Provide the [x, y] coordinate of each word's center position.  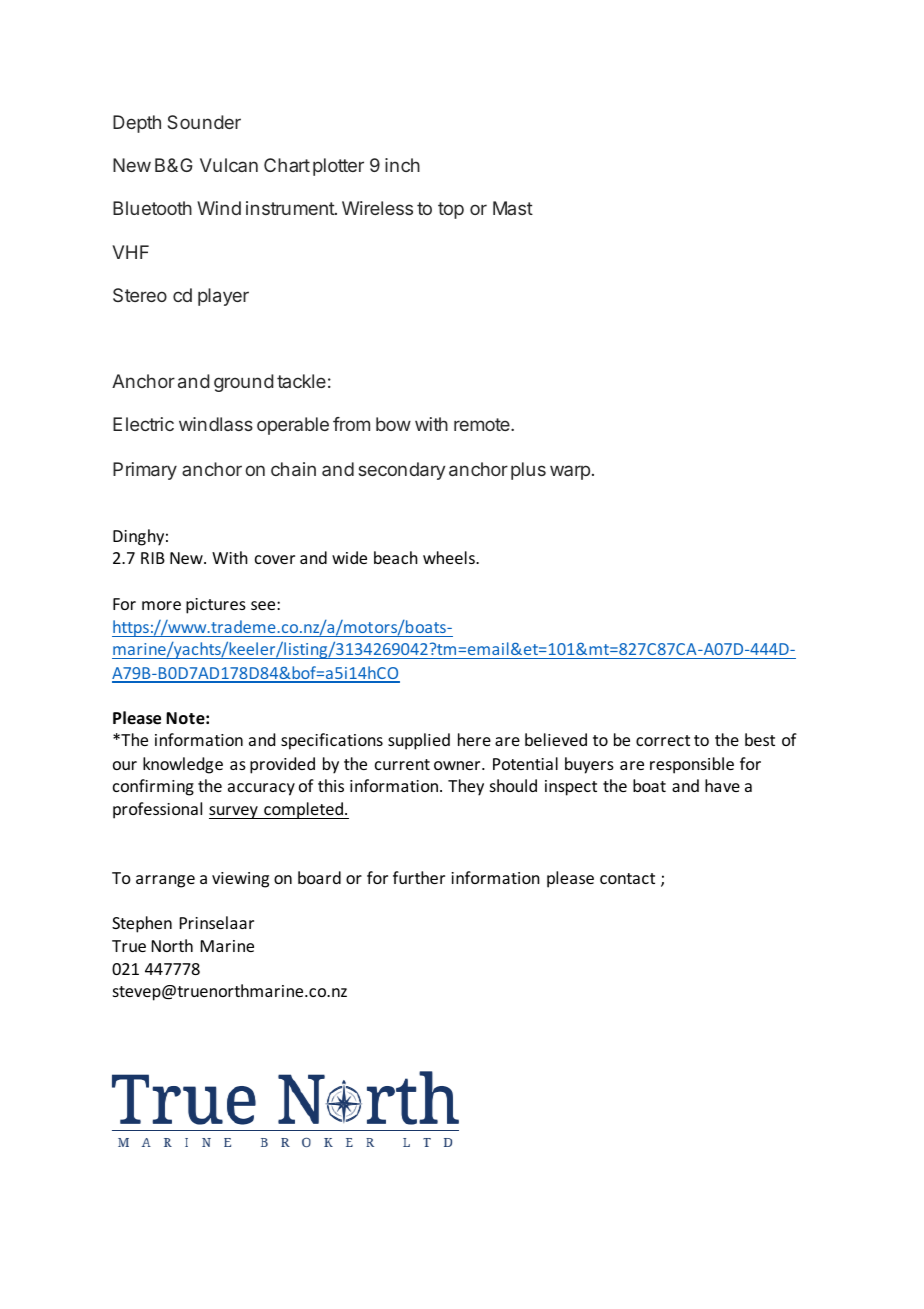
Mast [513, 208]
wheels [450, 557]
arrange [165, 881]
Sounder [204, 122]
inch [402, 165]
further [419, 877]
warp [570, 472]
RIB [153, 558]
